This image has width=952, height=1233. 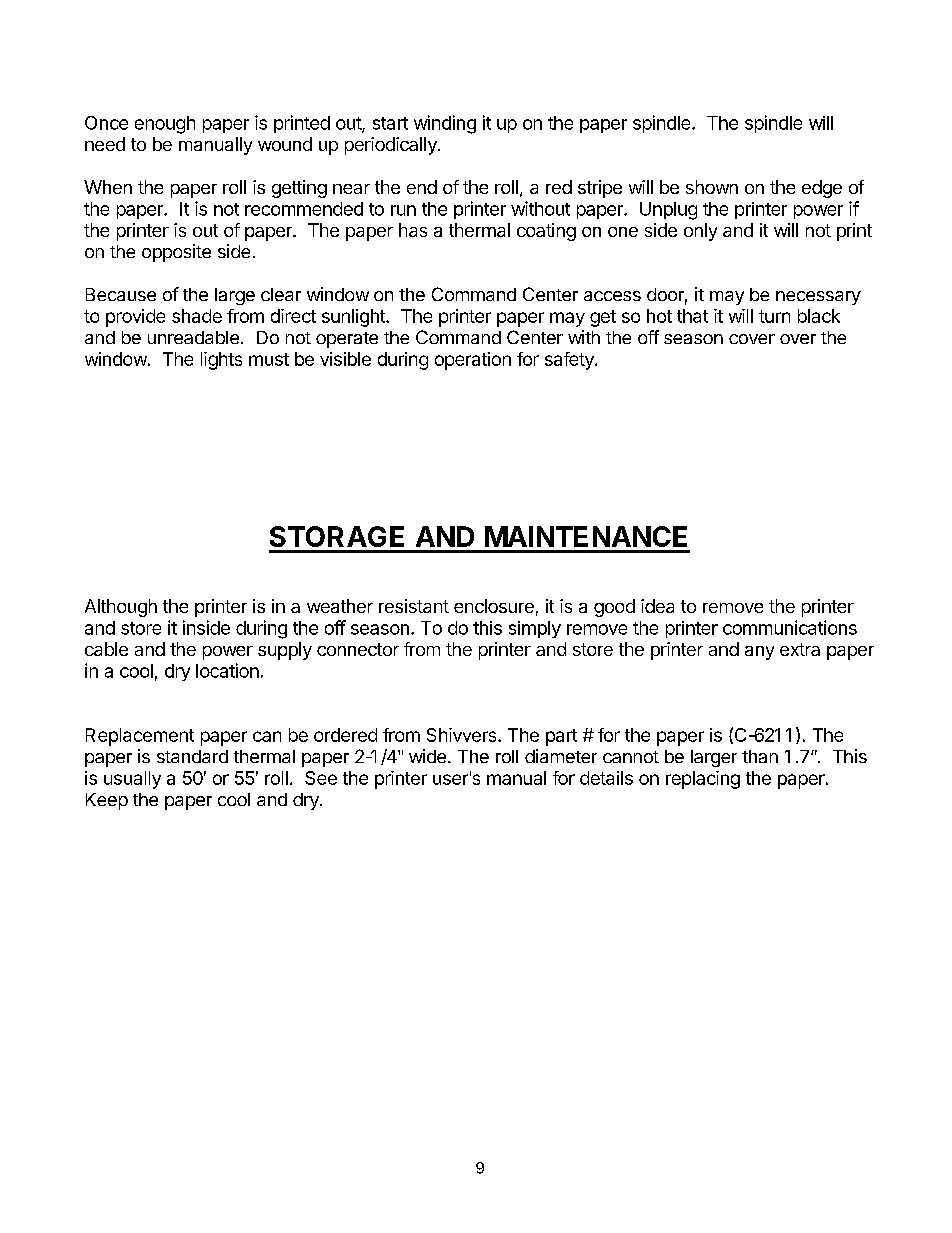 What do you see at coordinates (165, 125) in the image?
I see `enough` at bounding box center [165, 125].
